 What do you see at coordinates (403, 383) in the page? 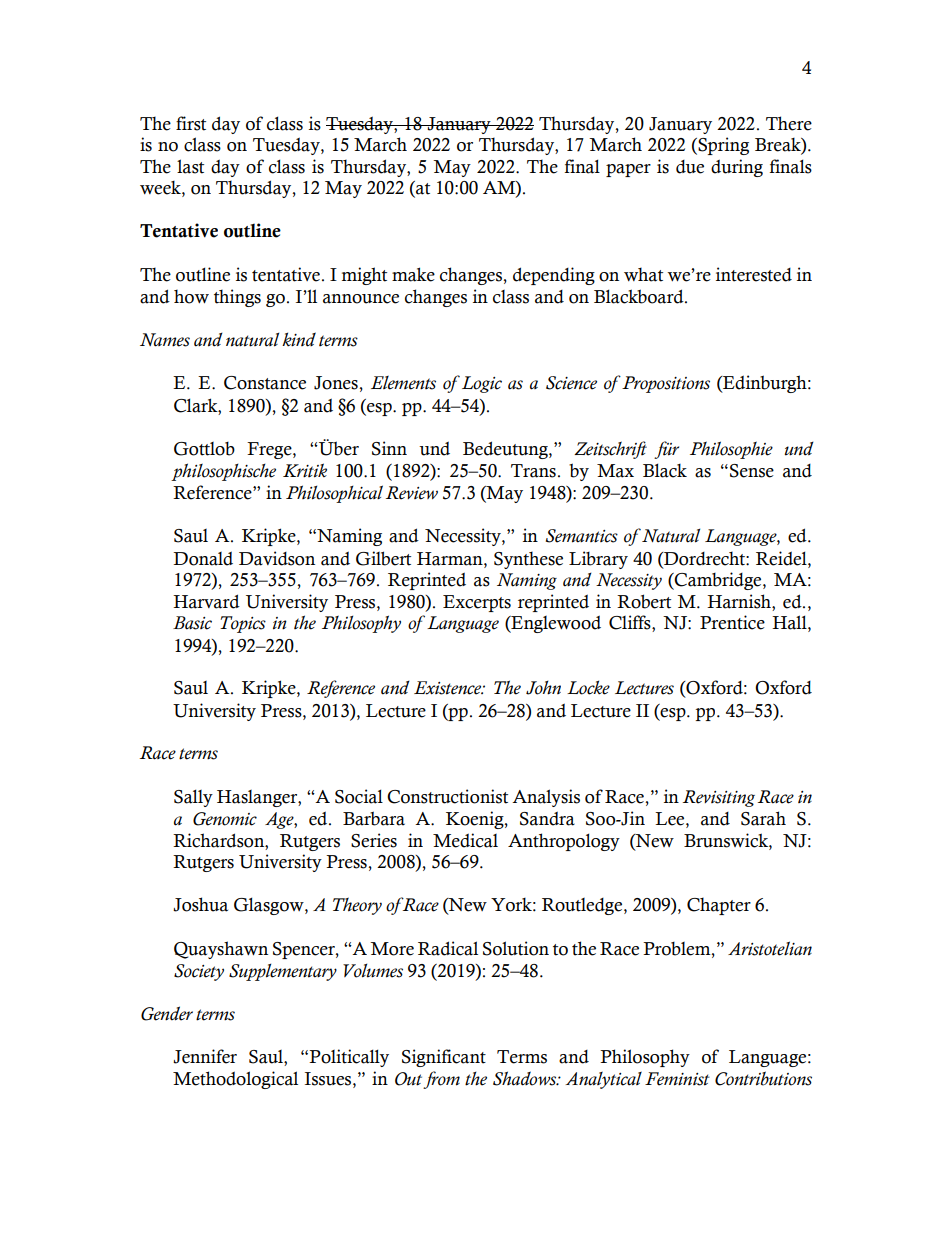
I see `Elements` at bounding box center [403, 383].
